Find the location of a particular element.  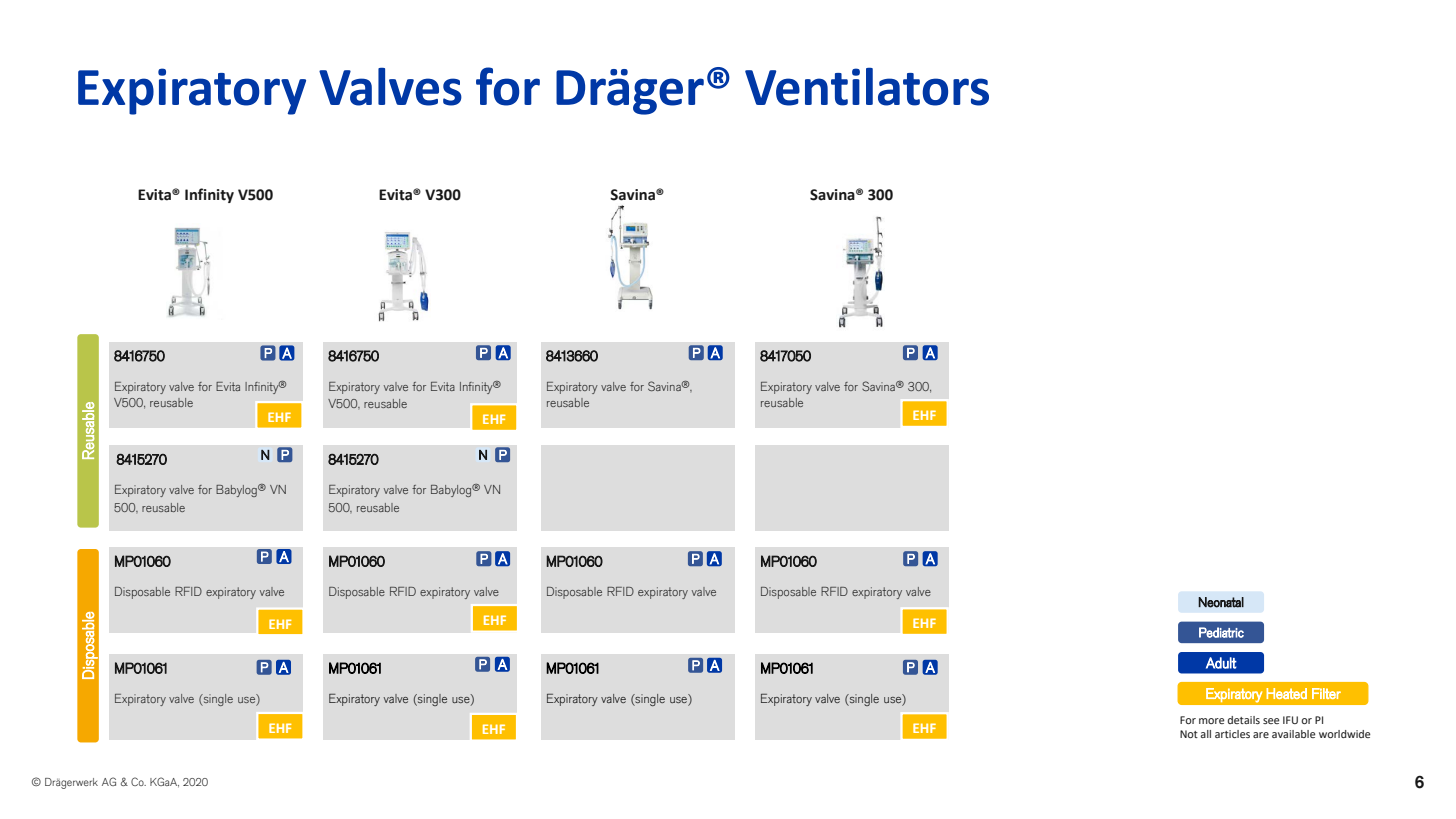

Filter is located at coordinates (1326, 693).
